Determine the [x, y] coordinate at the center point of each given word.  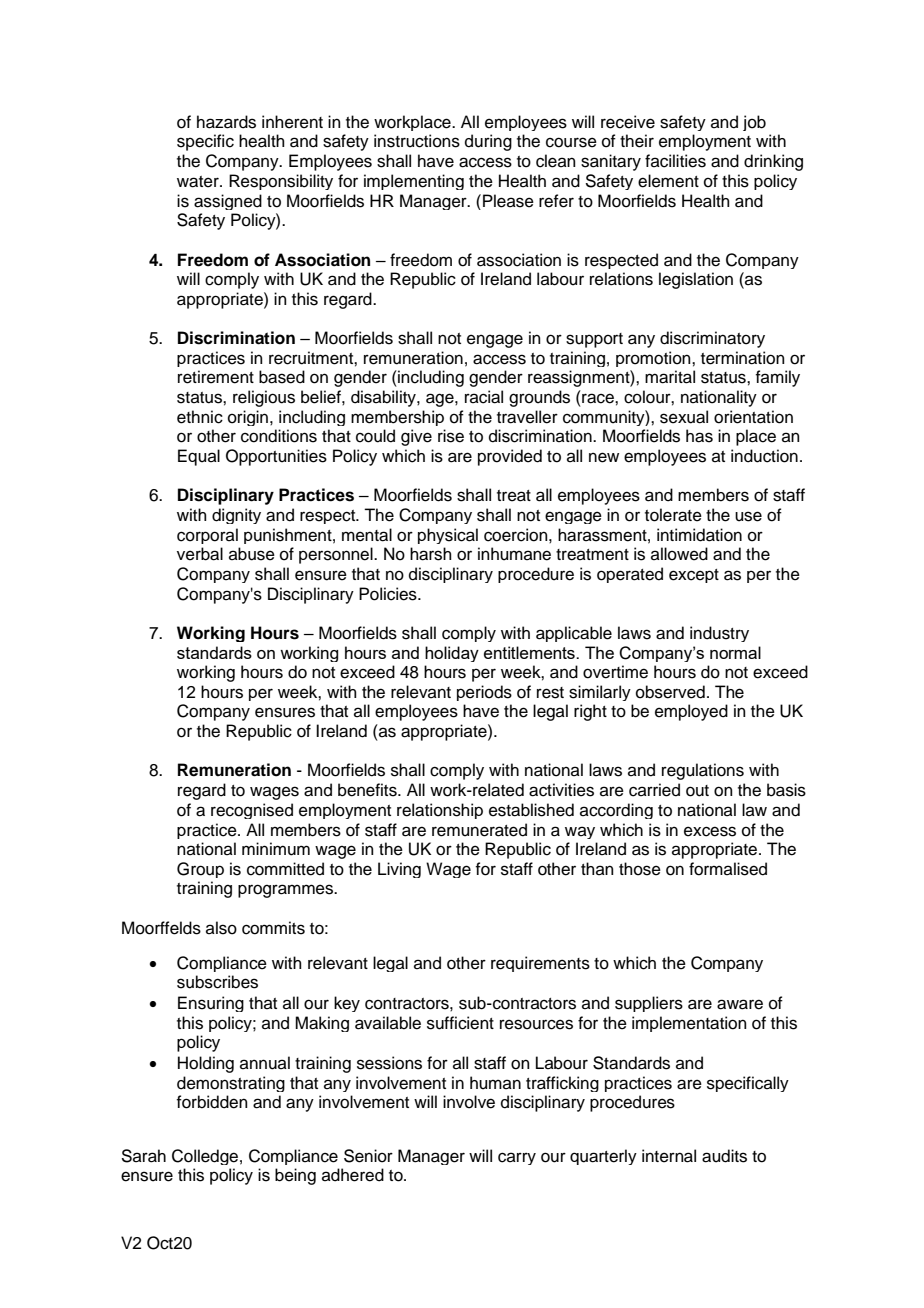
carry [517, 1158]
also [221, 928]
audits [724, 1156]
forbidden [212, 1102]
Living [399, 870]
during [488, 142]
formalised [728, 869]
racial [484, 397]
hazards [226, 122]
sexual [684, 417]
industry [719, 634]
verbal [200, 554]
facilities [675, 161]
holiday [452, 654]
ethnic [200, 417]
